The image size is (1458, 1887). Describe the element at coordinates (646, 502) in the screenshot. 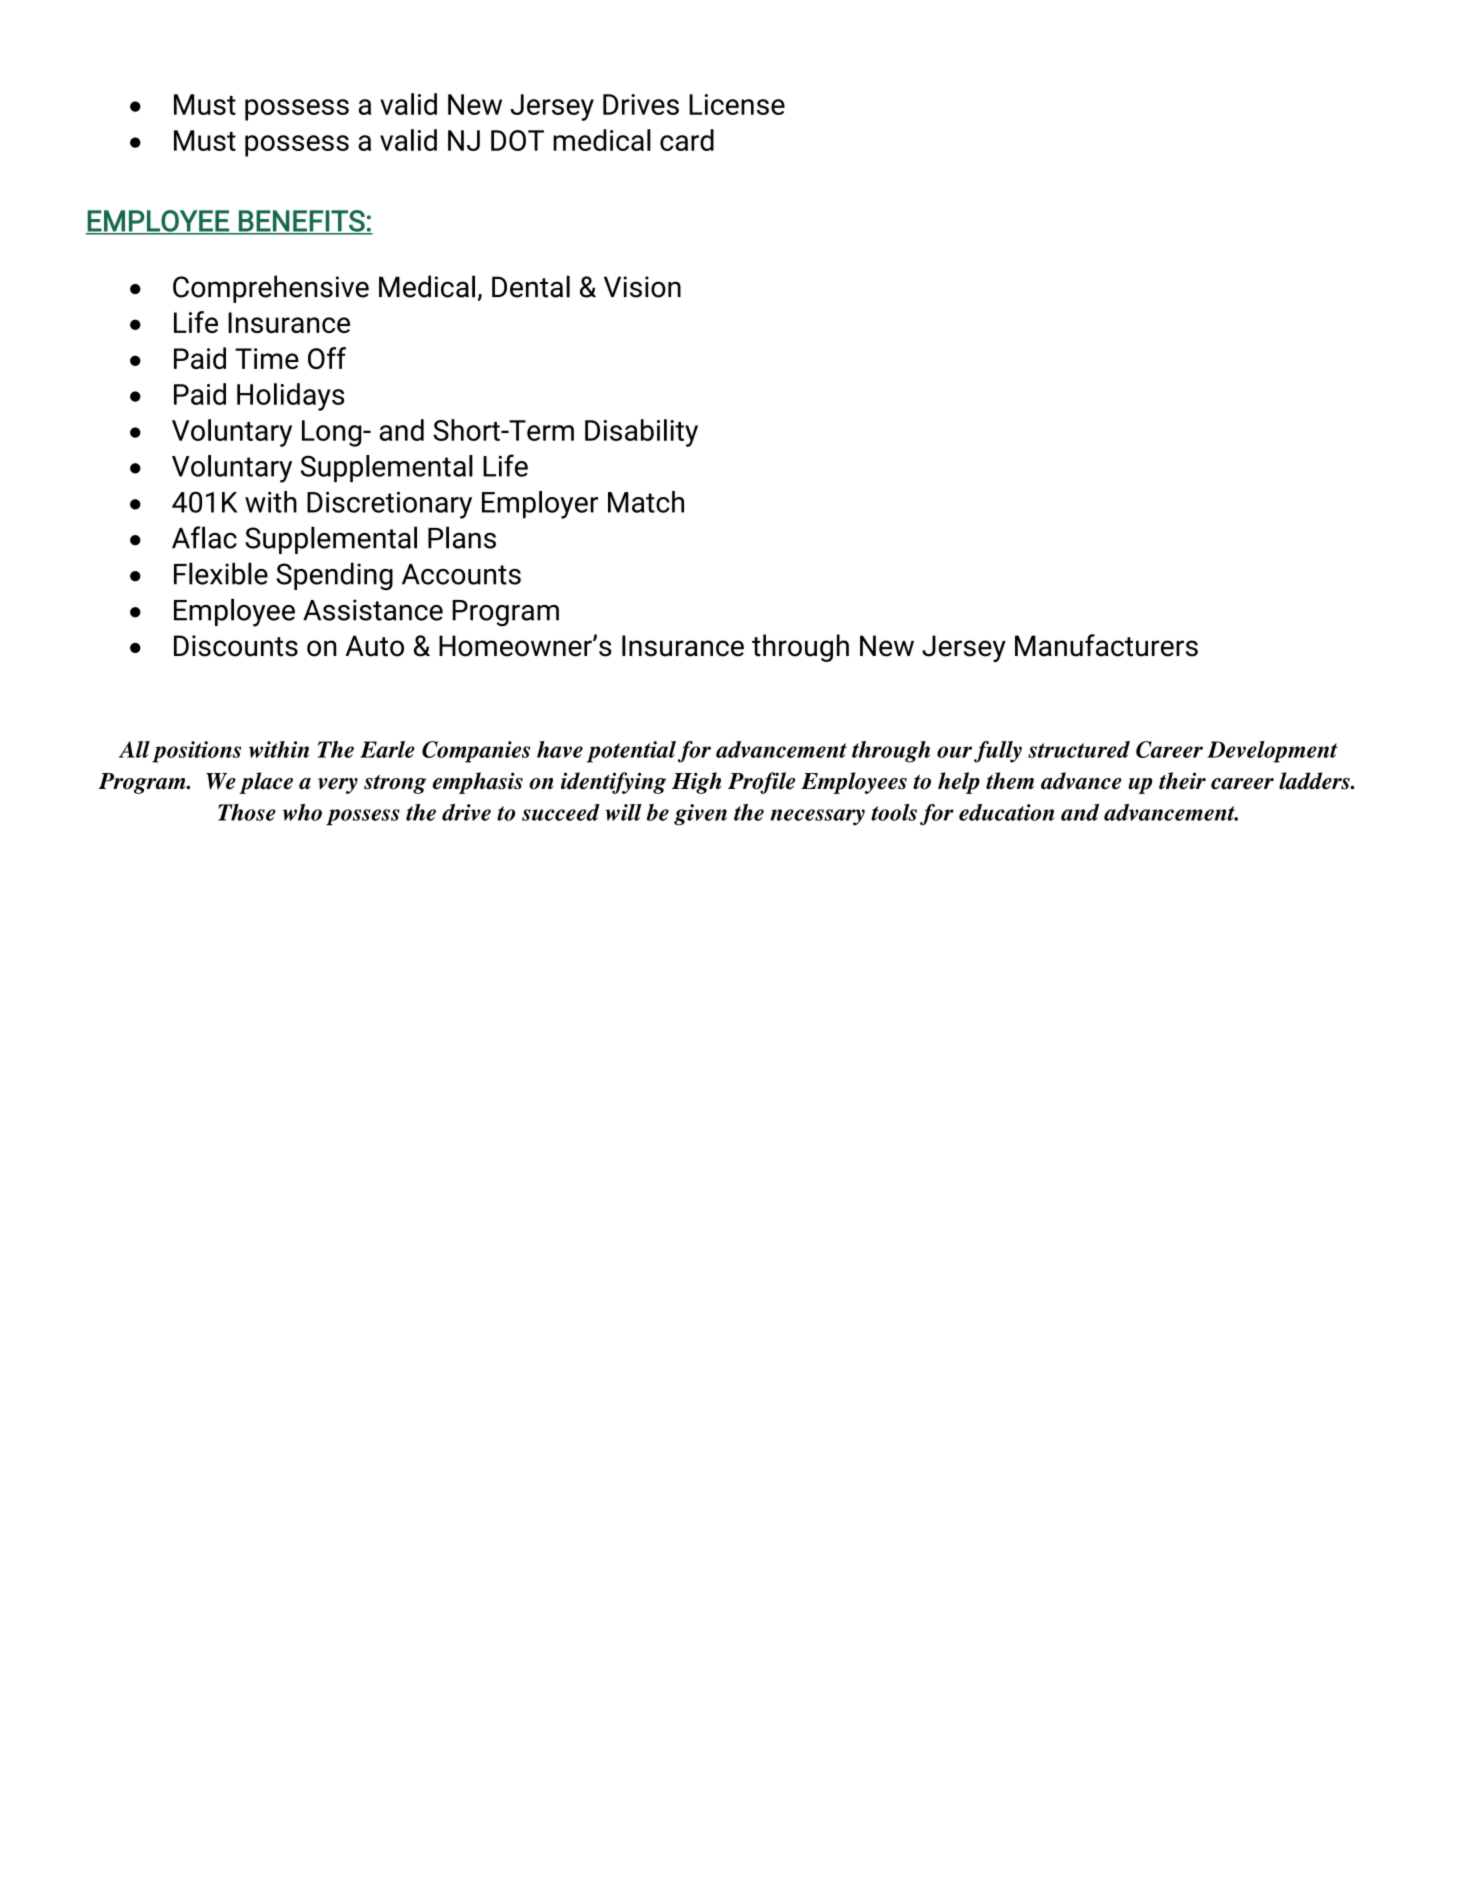

I see `Match` at that location.
